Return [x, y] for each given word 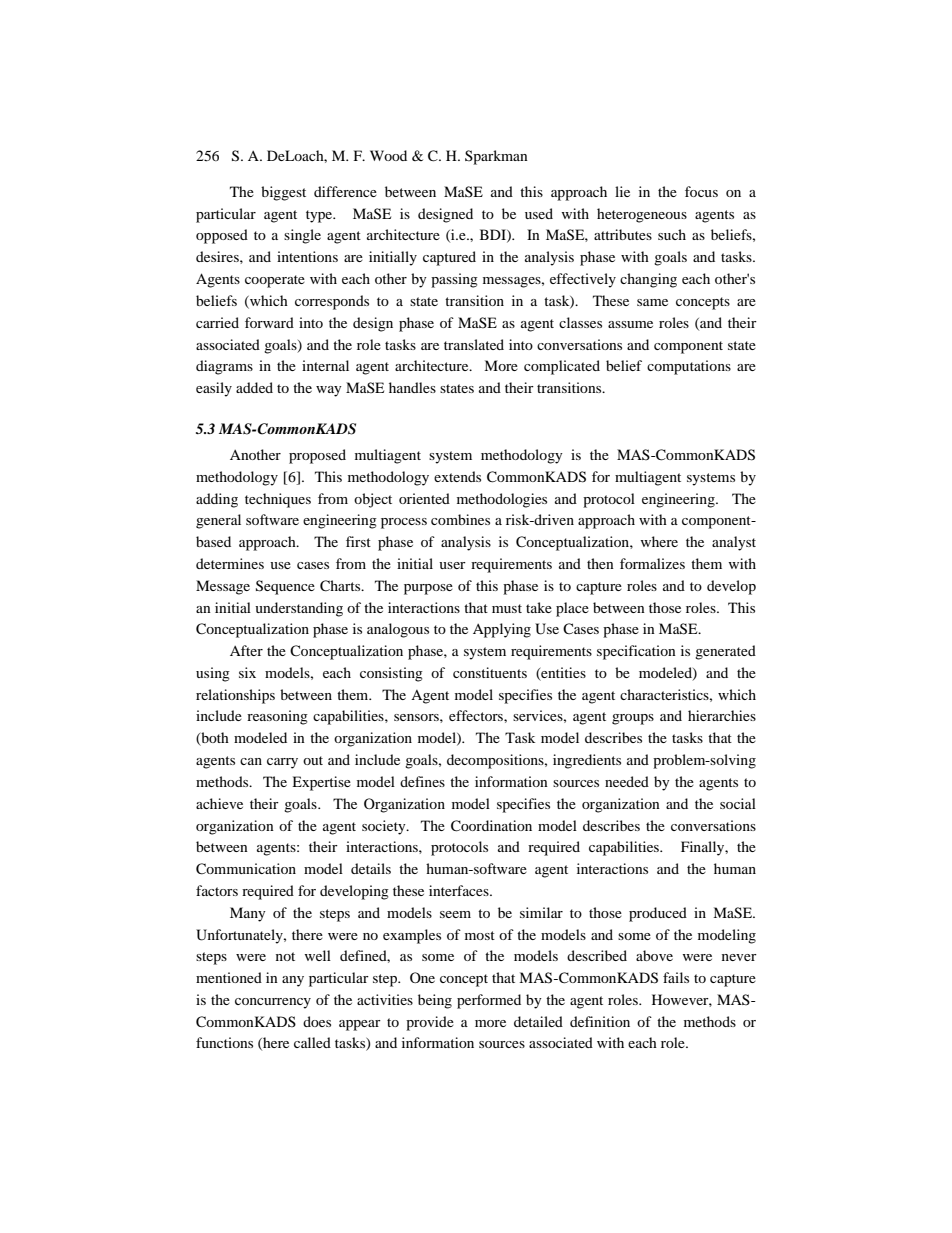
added [254, 387]
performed [489, 1001]
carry [282, 763]
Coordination [491, 826]
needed [627, 781]
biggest [283, 193]
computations [689, 367]
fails [676, 977]
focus [701, 191]
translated [474, 344]
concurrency [273, 1003]
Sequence [285, 587]
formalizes [652, 563]
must [507, 608]
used [539, 213]
